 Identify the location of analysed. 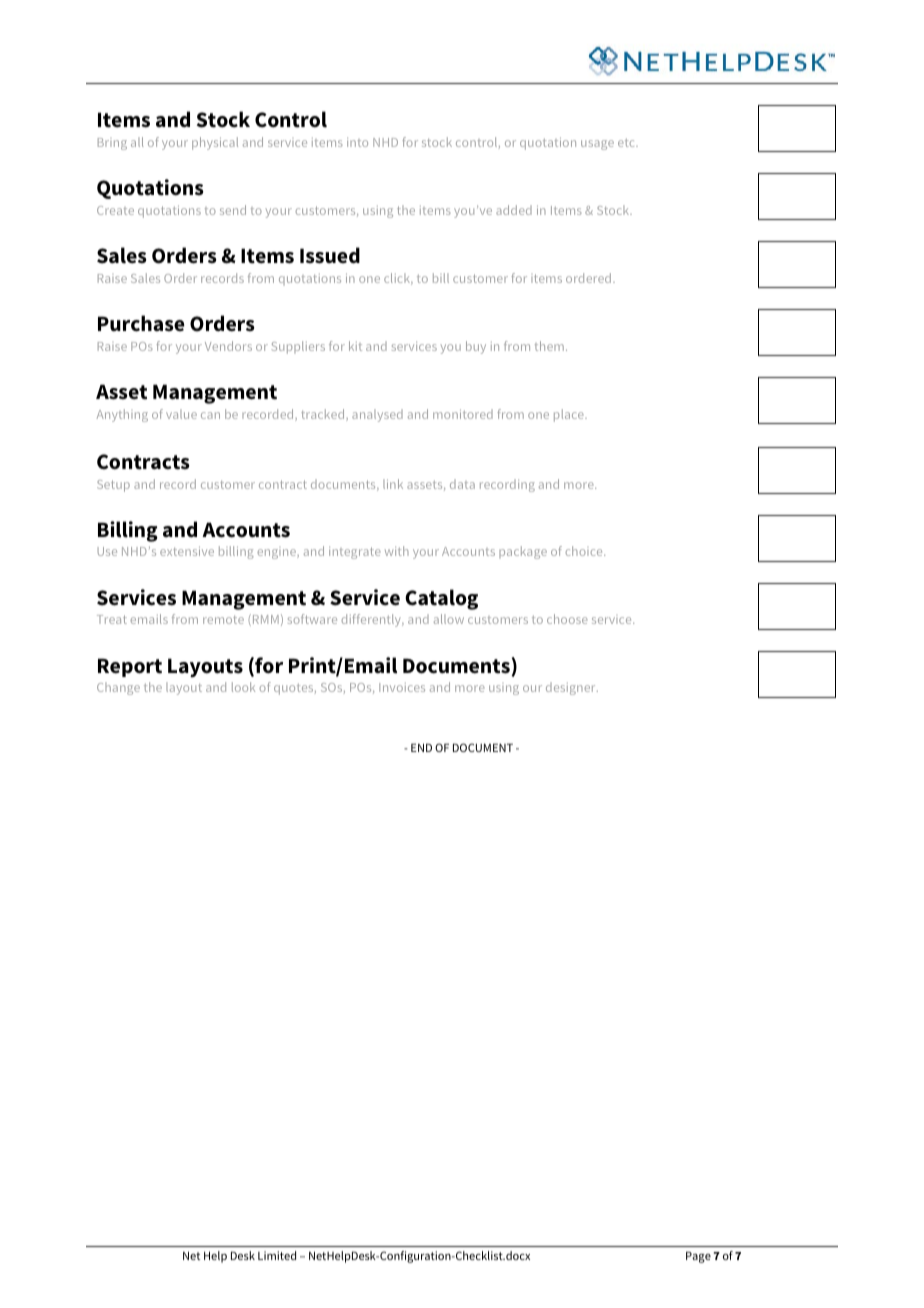
(377, 415).
